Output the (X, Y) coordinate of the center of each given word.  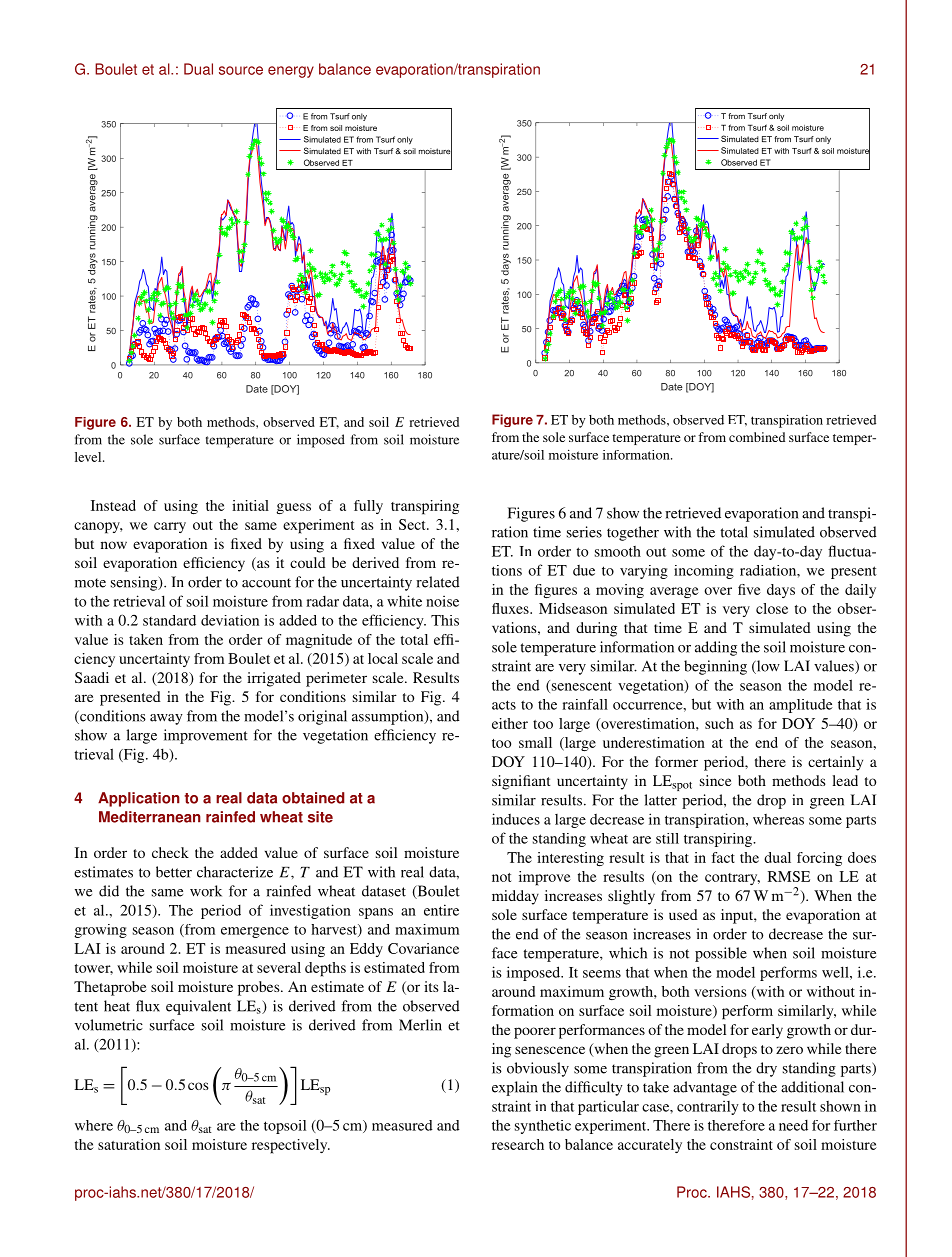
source (241, 70)
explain (514, 1088)
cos (198, 1086)
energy (291, 72)
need (793, 1125)
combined (757, 437)
